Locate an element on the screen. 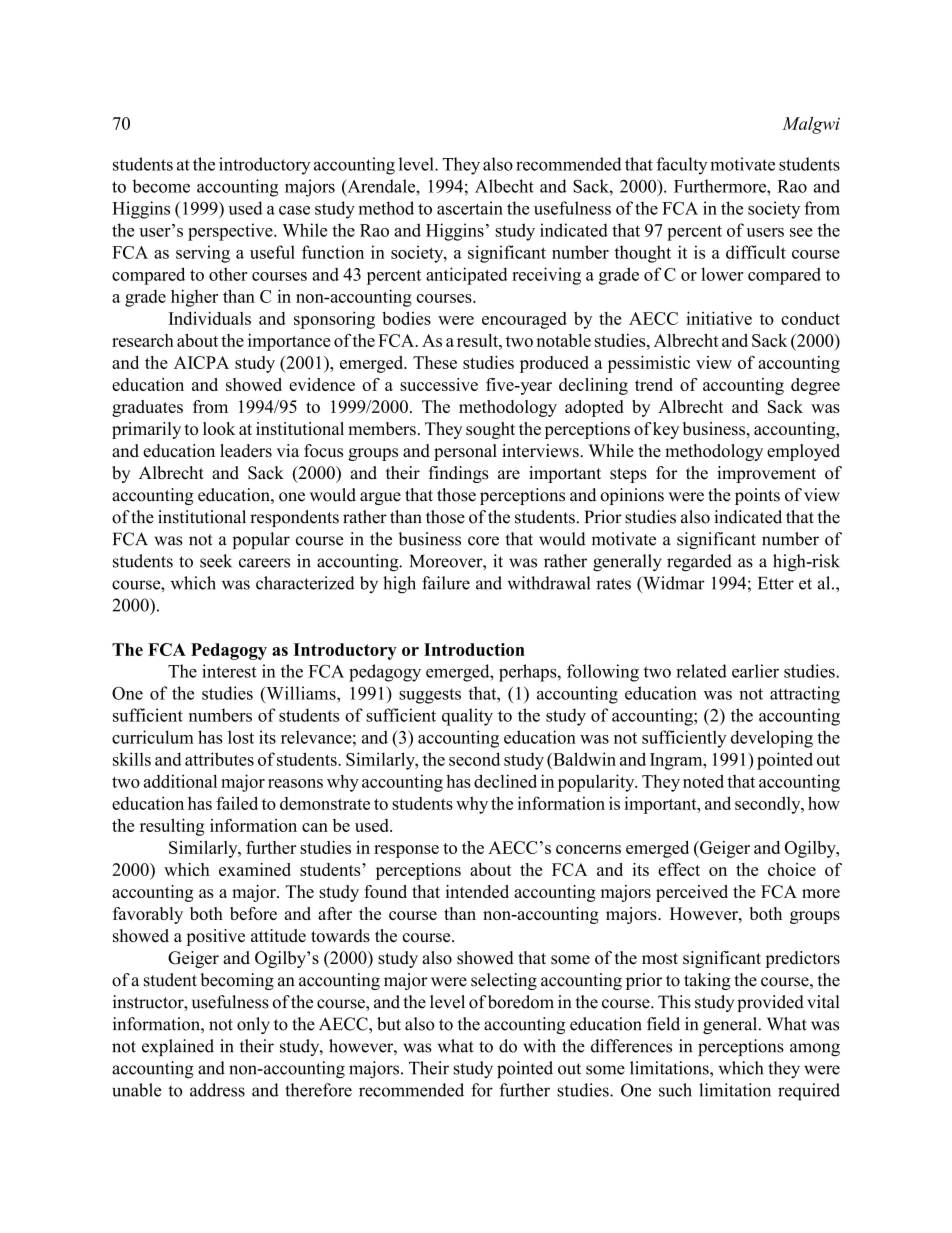 This screenshot has height=1233, width=952. such is located at coordinates (675, 1090).
